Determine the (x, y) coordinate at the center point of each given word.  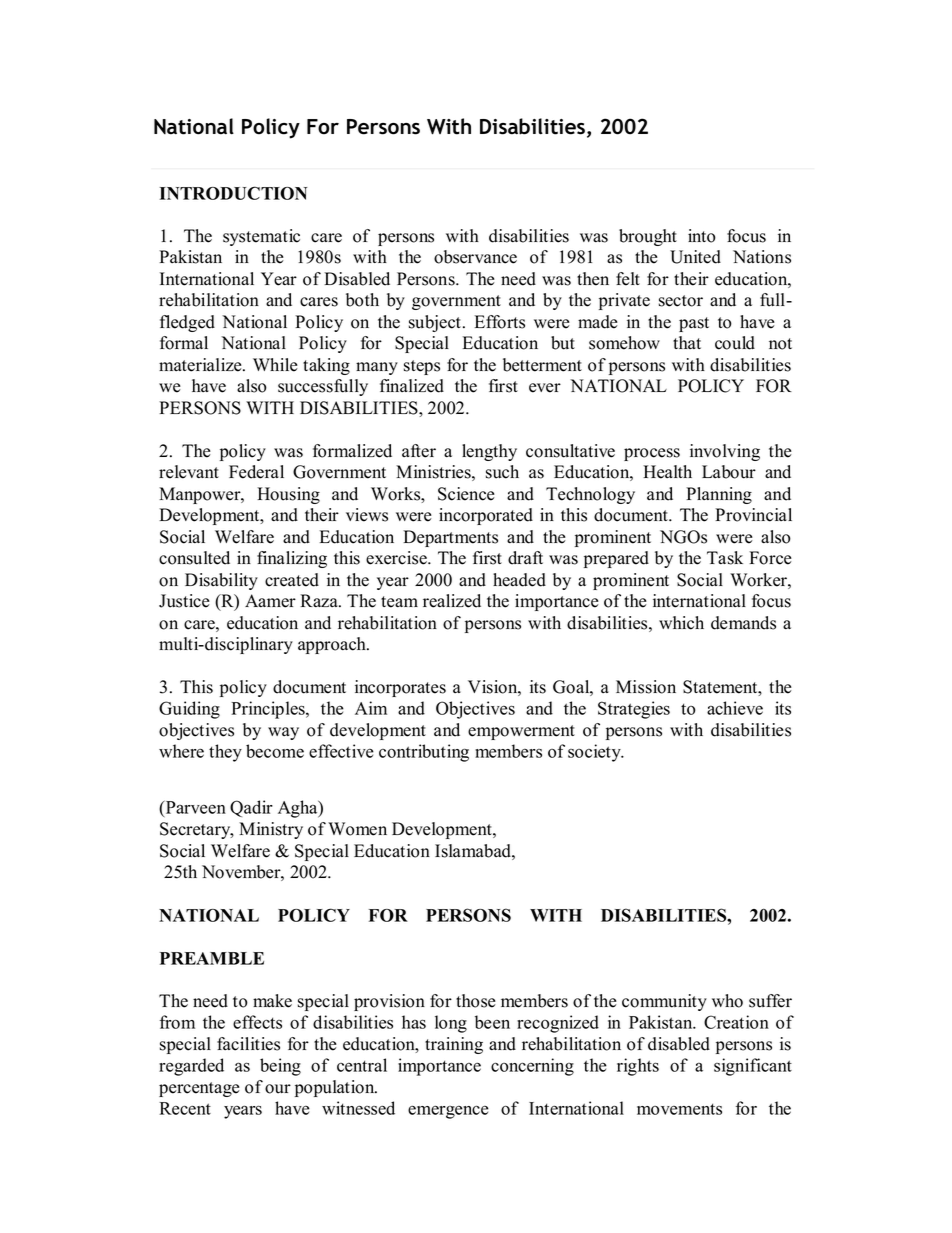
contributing (424, 753)
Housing (288, 495)
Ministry (271, 830)
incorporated (486, 516)
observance (475, 257)
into (702, 236)
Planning (719, 495)
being (280, 1067)
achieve (735, 708)
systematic (261, 237)
